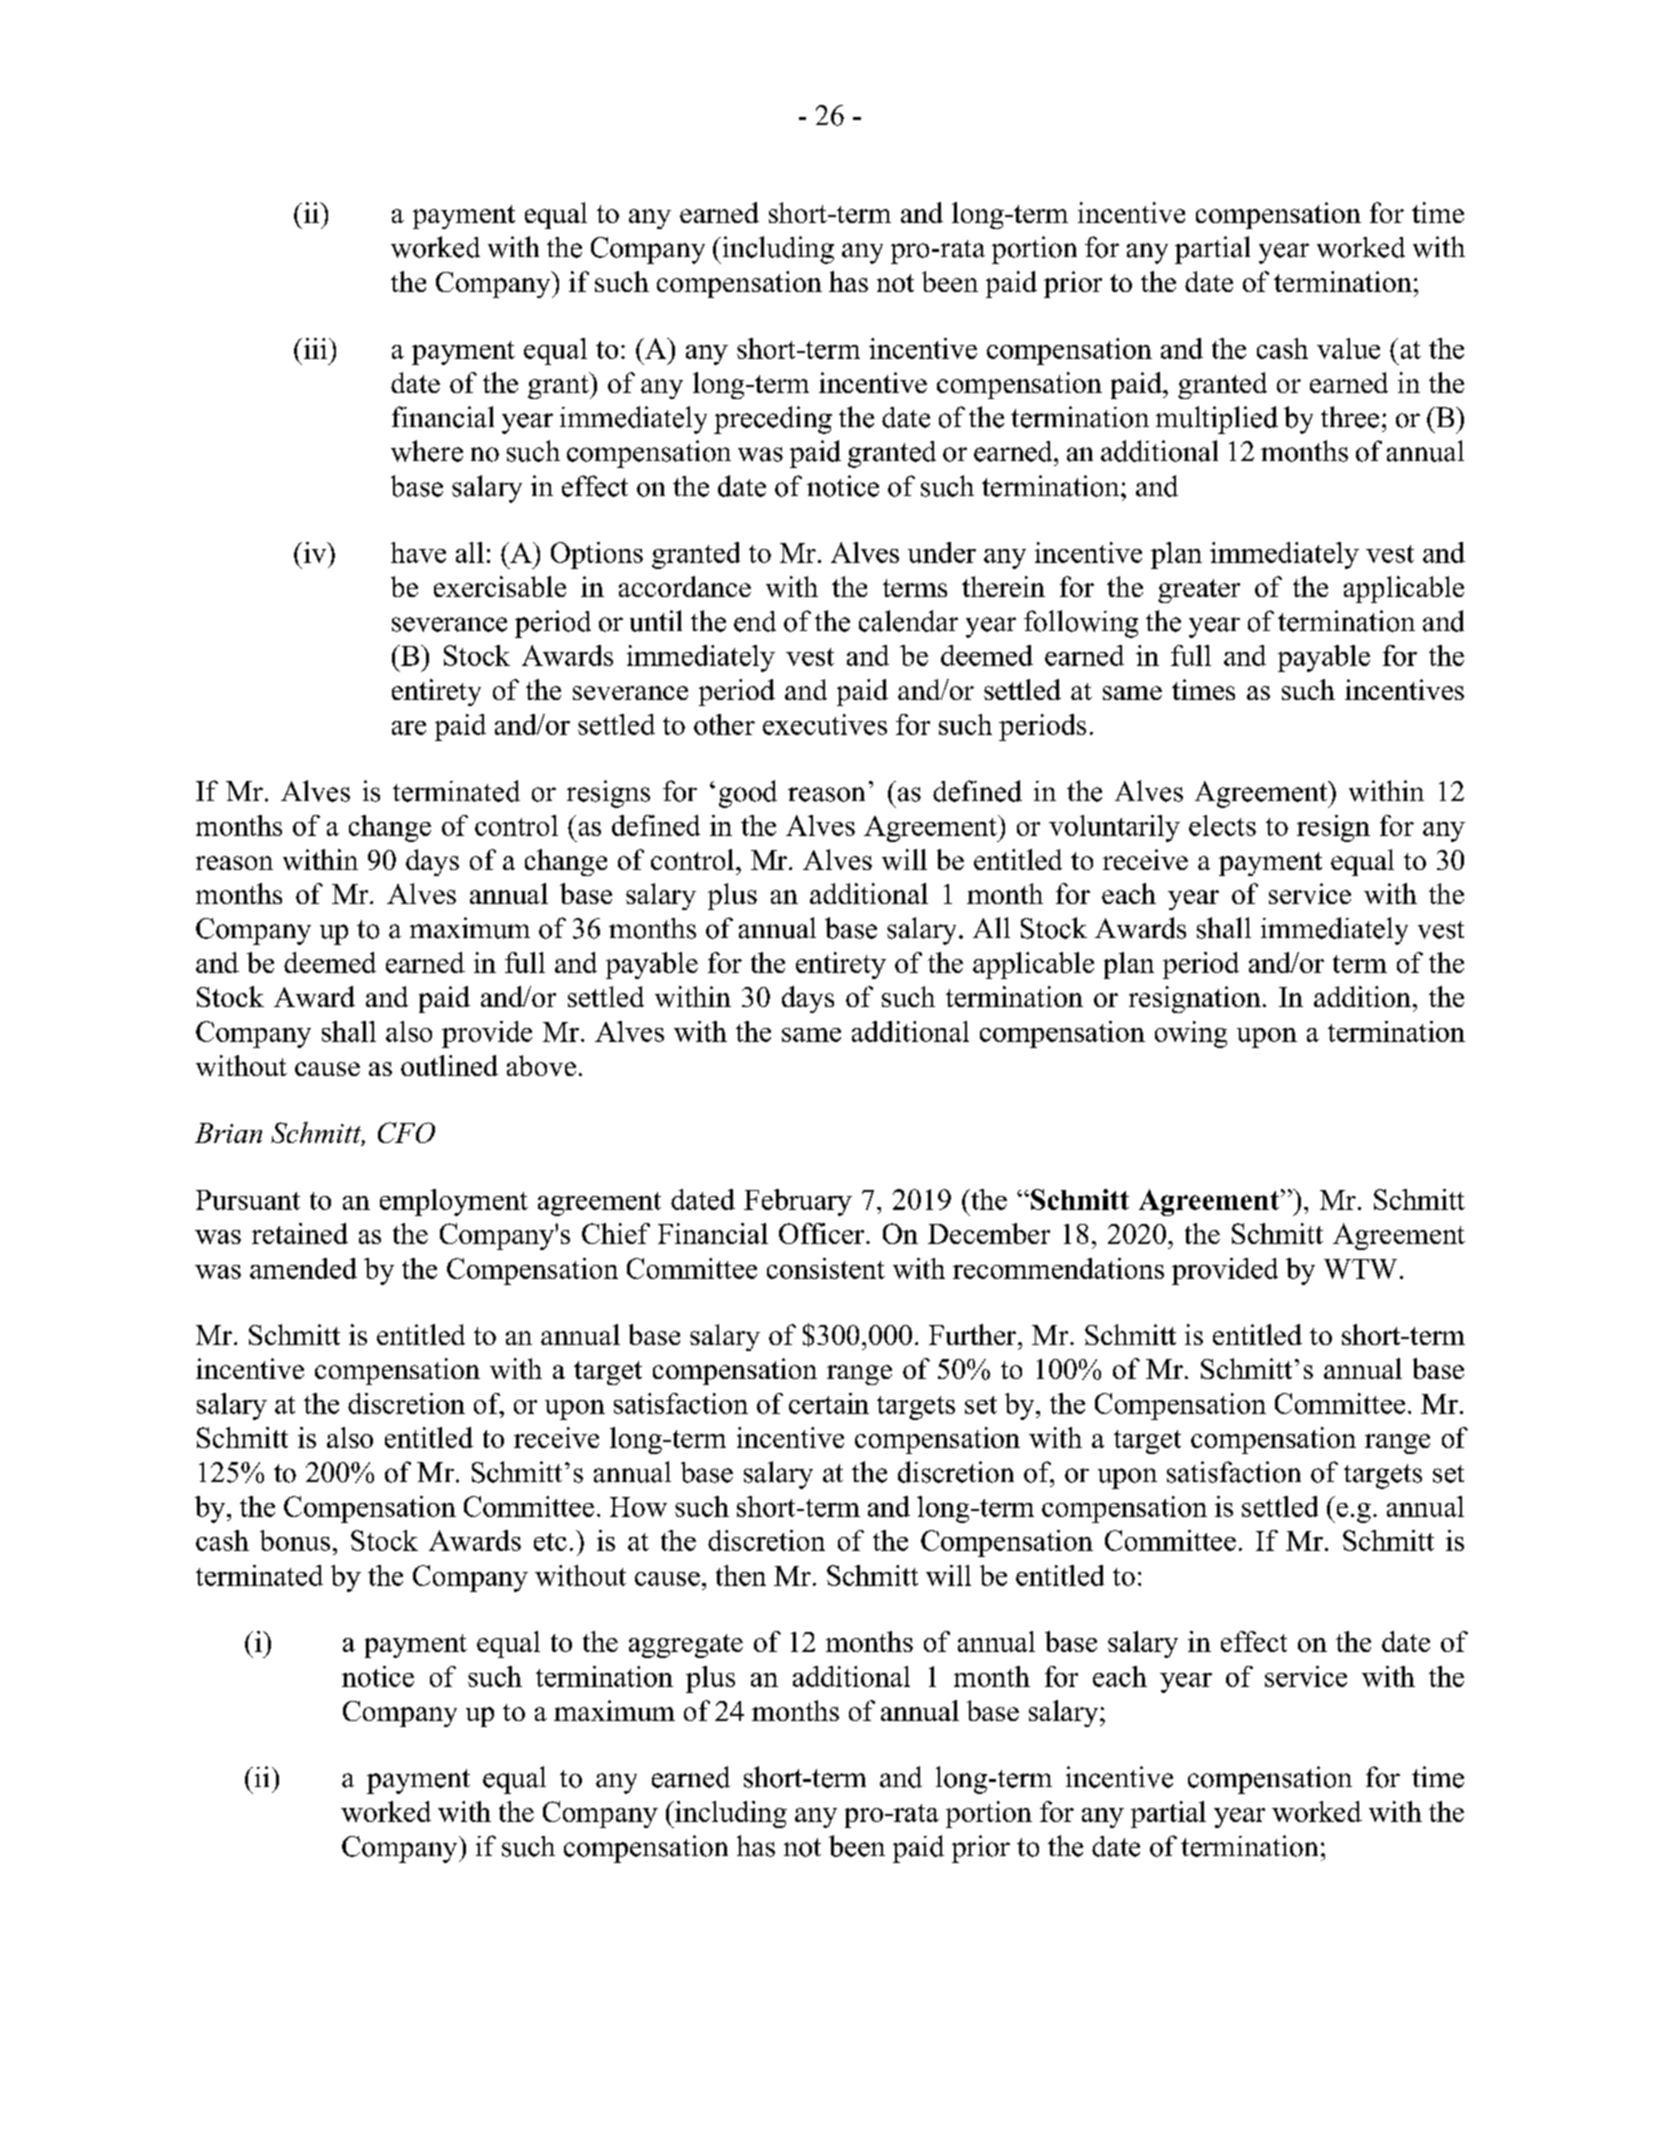  I want to click on outlined, so click(449, 1065).
